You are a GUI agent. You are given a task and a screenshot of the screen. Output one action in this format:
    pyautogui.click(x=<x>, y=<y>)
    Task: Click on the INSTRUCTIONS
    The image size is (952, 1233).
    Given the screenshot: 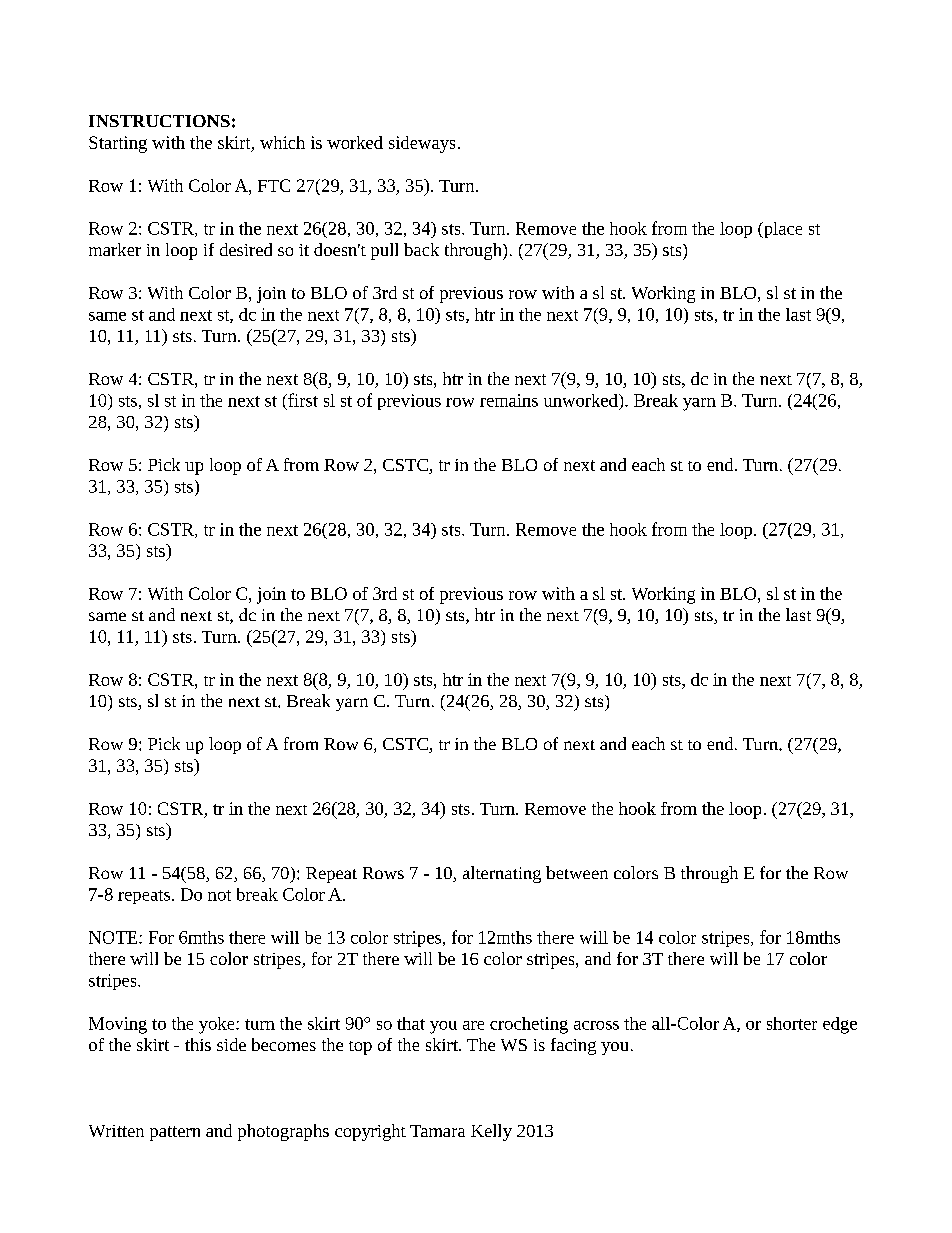 What is the action you would take?
    pyautogui.click(x=159, y=121)
